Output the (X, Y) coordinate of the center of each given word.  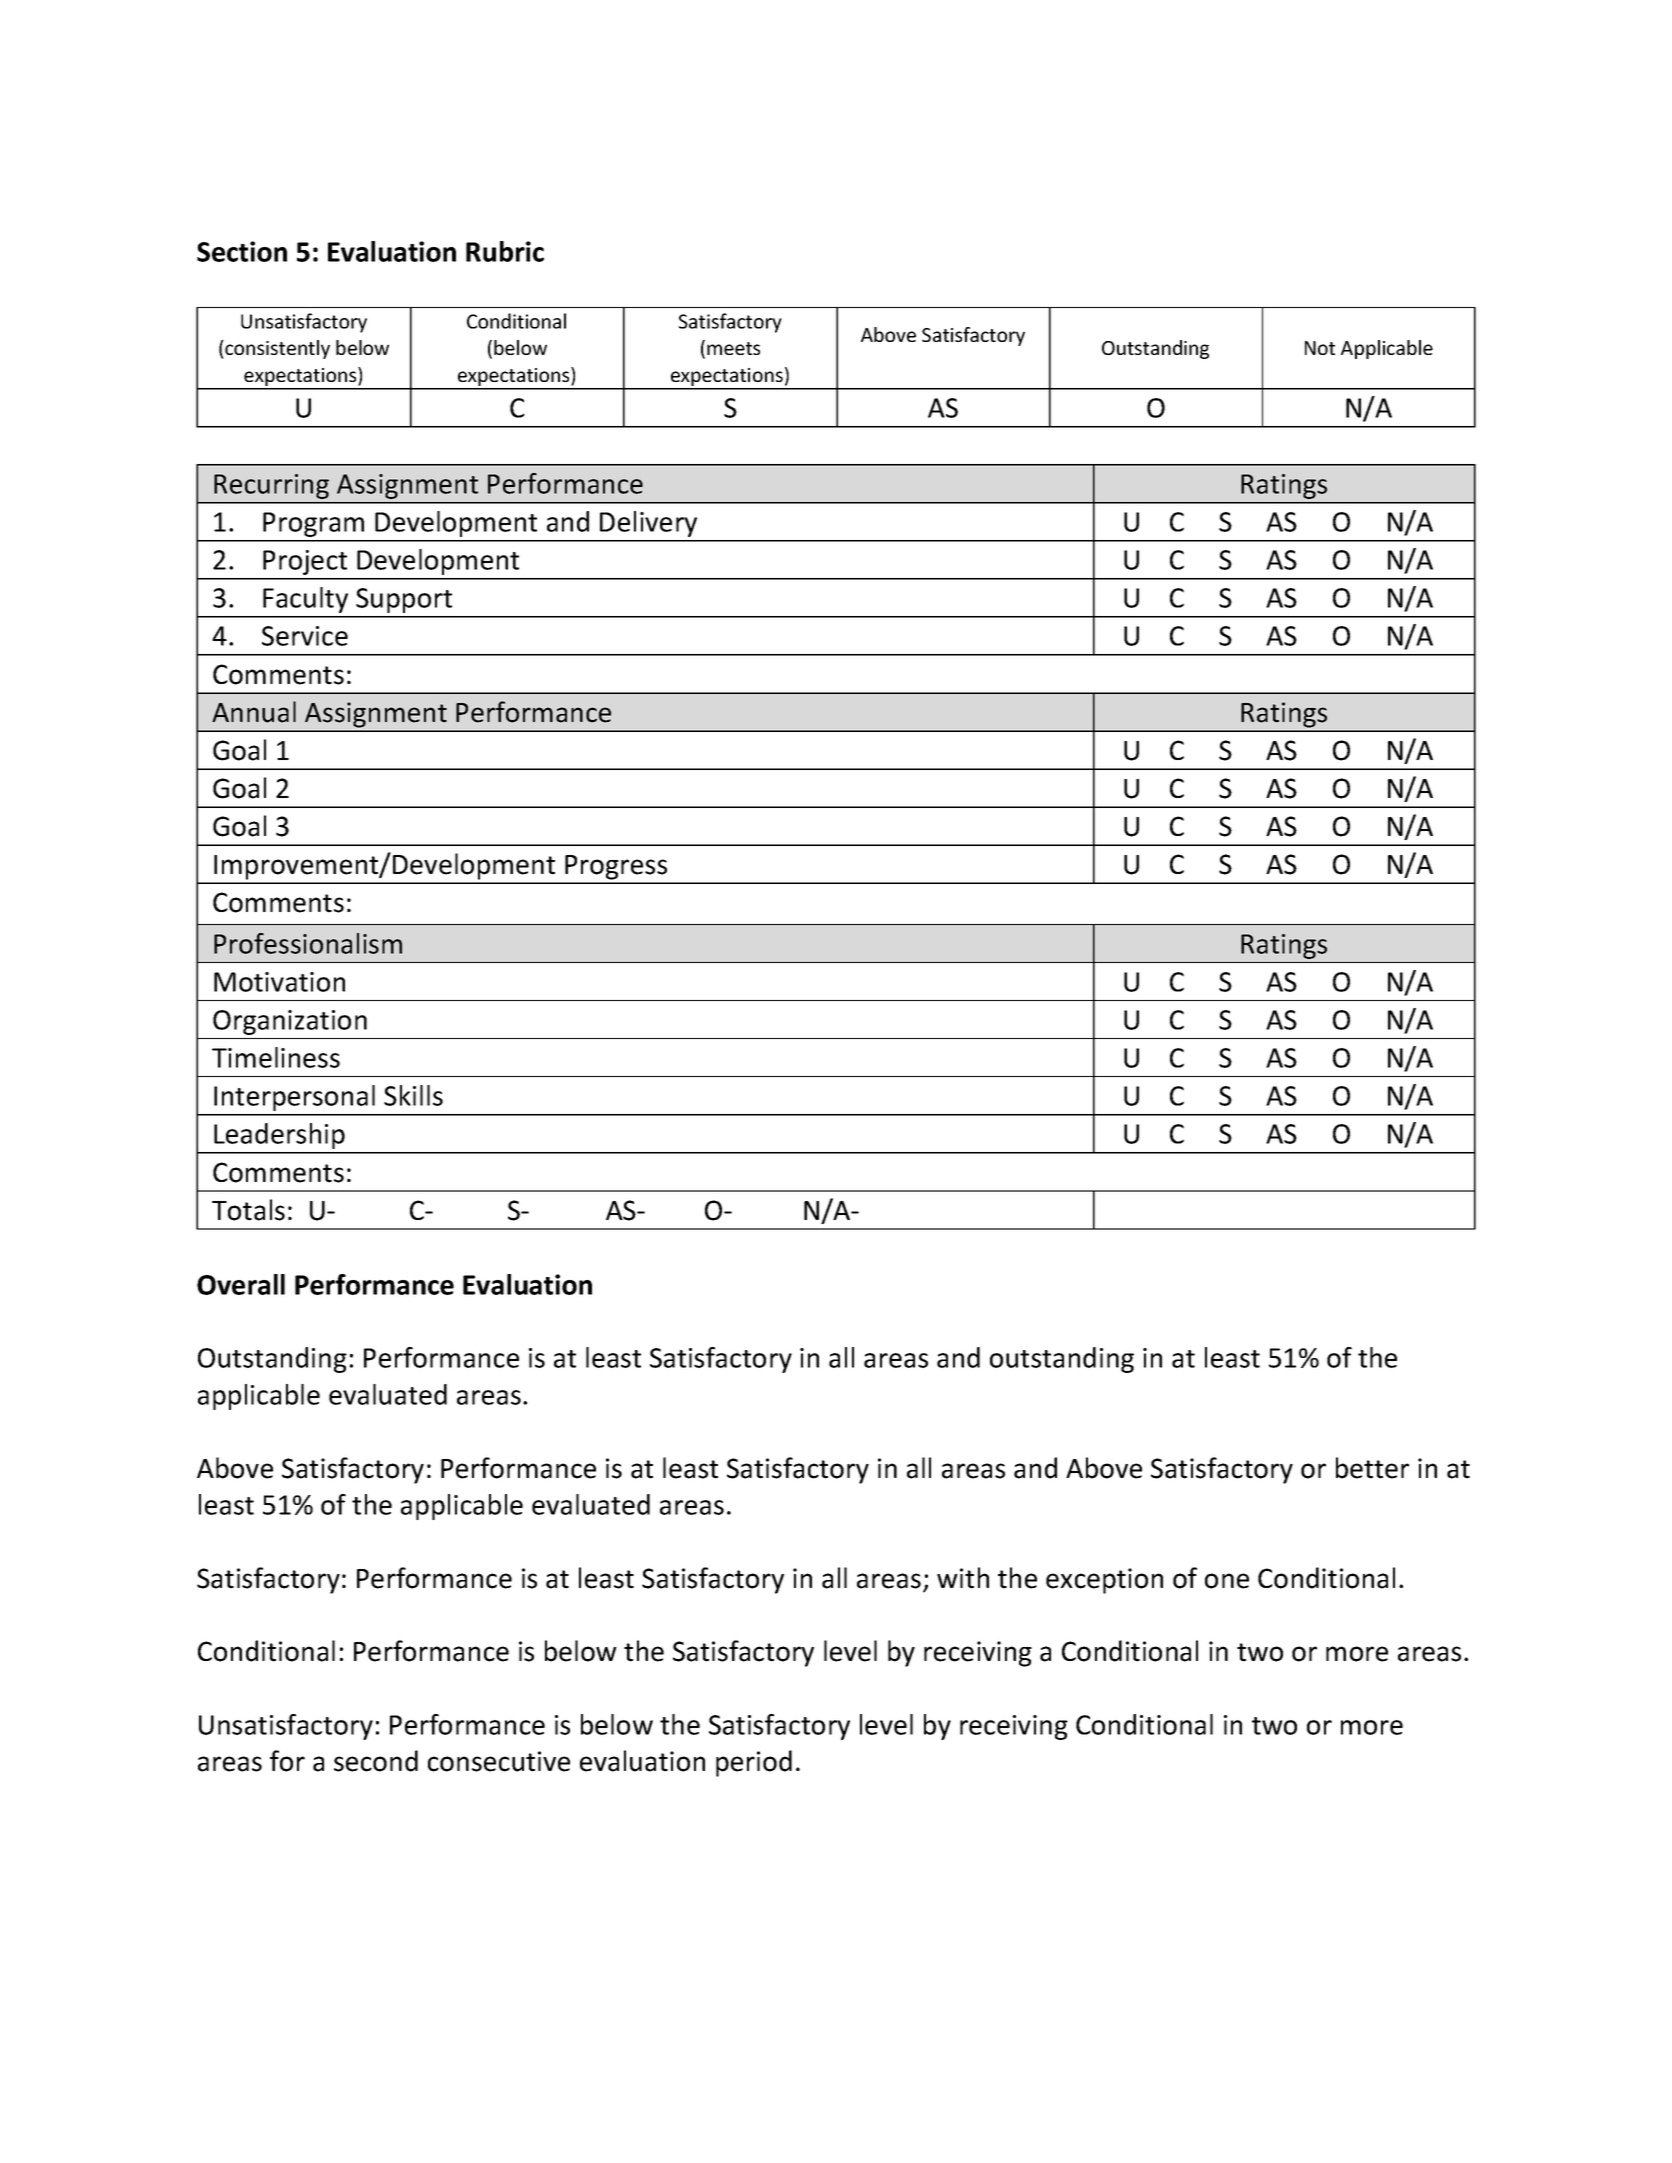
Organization (290, 1022)
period (754, 1763)
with (963, 1578)
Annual (254, 712)
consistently (276, 349)
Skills (413, 1095)
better (1372, 1468)
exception (1104, 1581)
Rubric (505, 251)
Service (305, 636)
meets (733, 348)
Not (1320, 348)
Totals (248, 1210)
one (1227, 1581)
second (376, 1761)
